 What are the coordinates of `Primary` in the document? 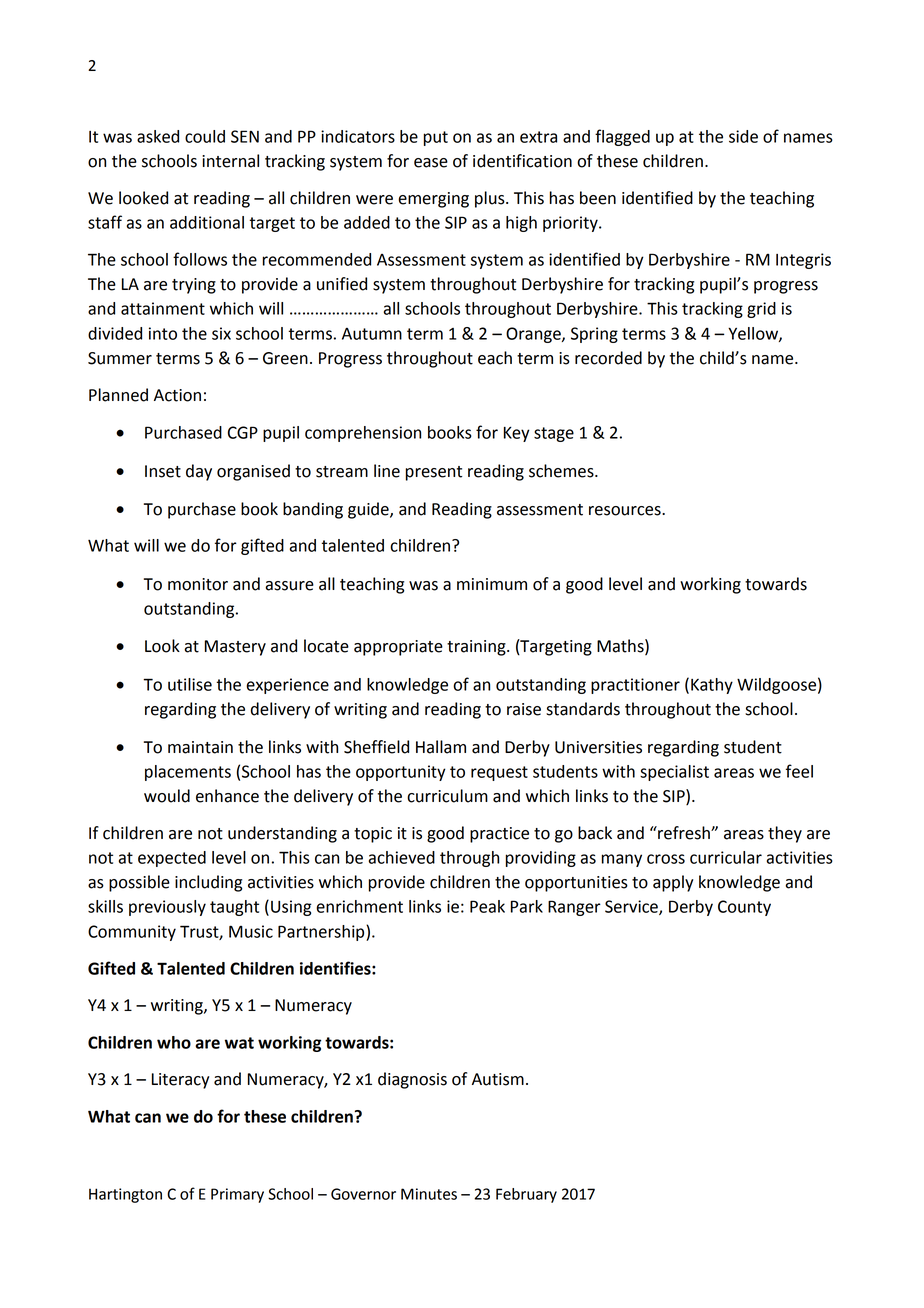 It's located at (237, 1195).
